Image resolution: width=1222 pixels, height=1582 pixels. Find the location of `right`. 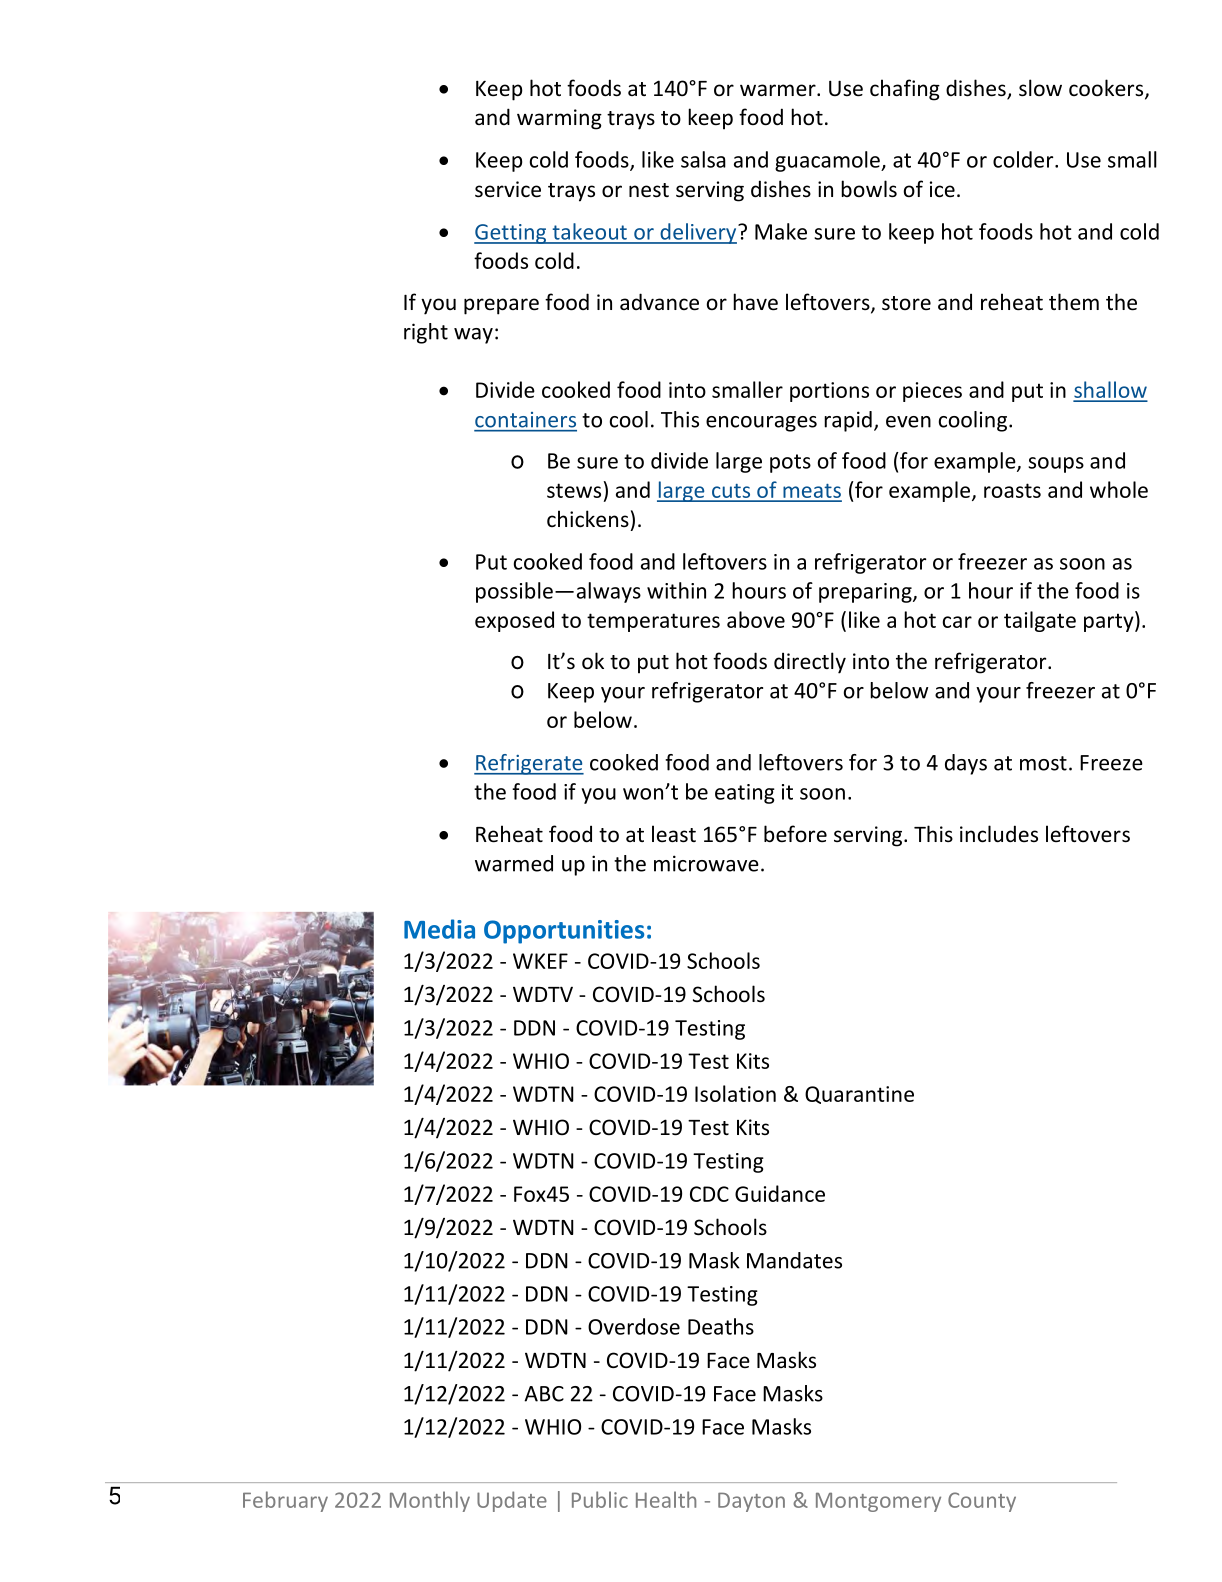

right is located at coordinates (426, 333).
